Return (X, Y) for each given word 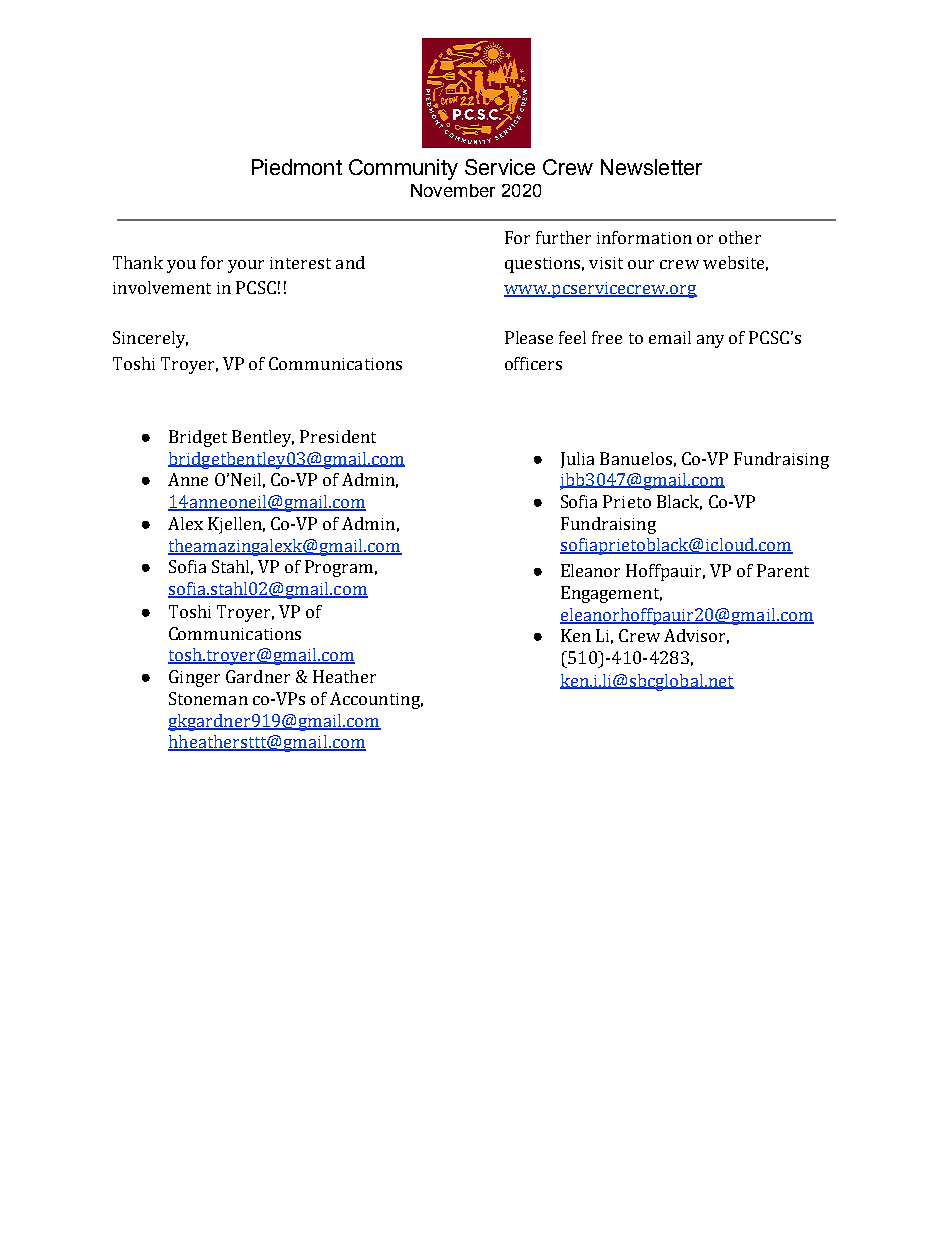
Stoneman (208, 698)
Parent (783, 570)
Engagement (611, 594)
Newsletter (651, 167)
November (453, 190)
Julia (577, 460)
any (710, 341)
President (338, 436)
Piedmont (297, 167)
